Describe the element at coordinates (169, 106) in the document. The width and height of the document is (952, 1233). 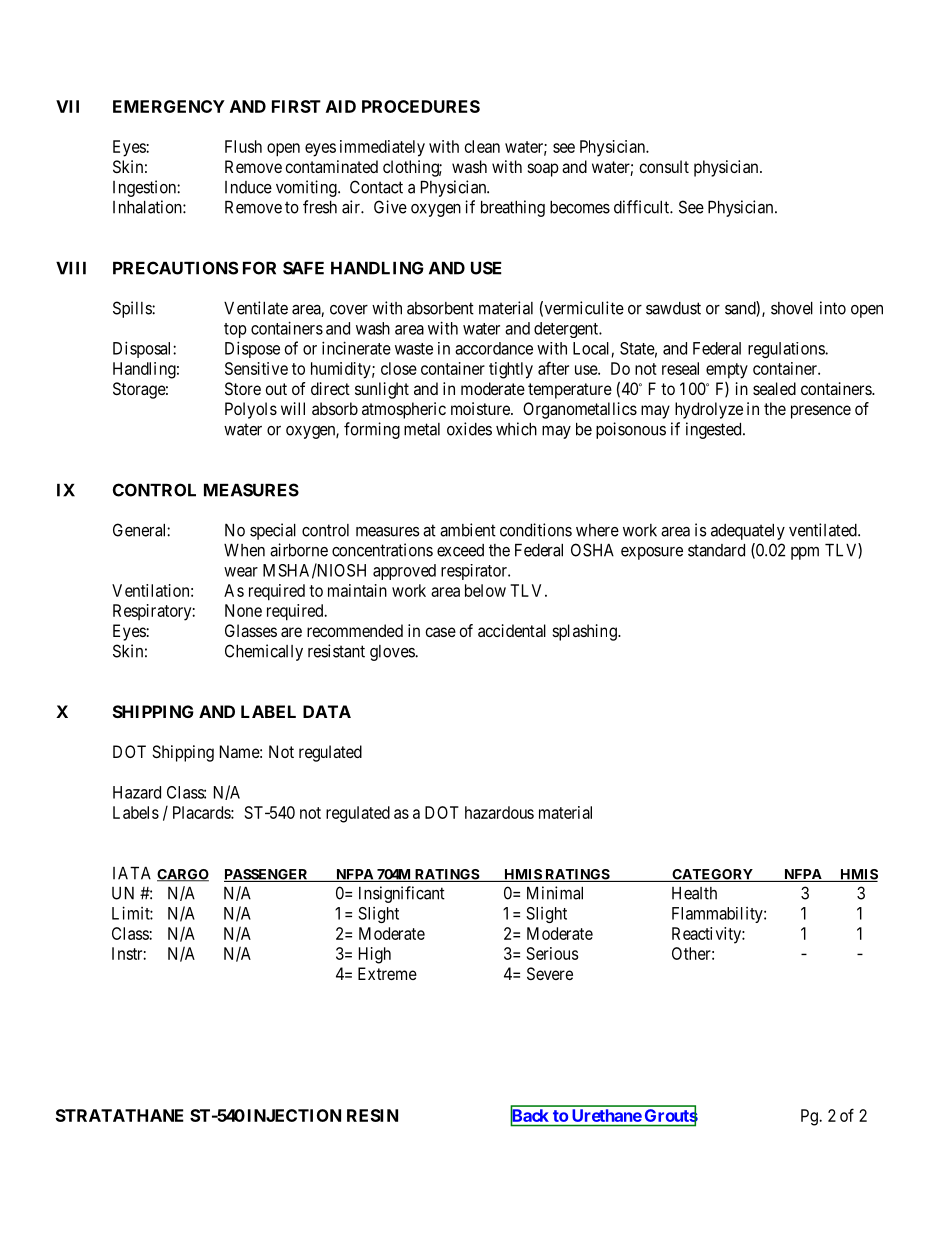
I see `EMERGENCY` at that location.
